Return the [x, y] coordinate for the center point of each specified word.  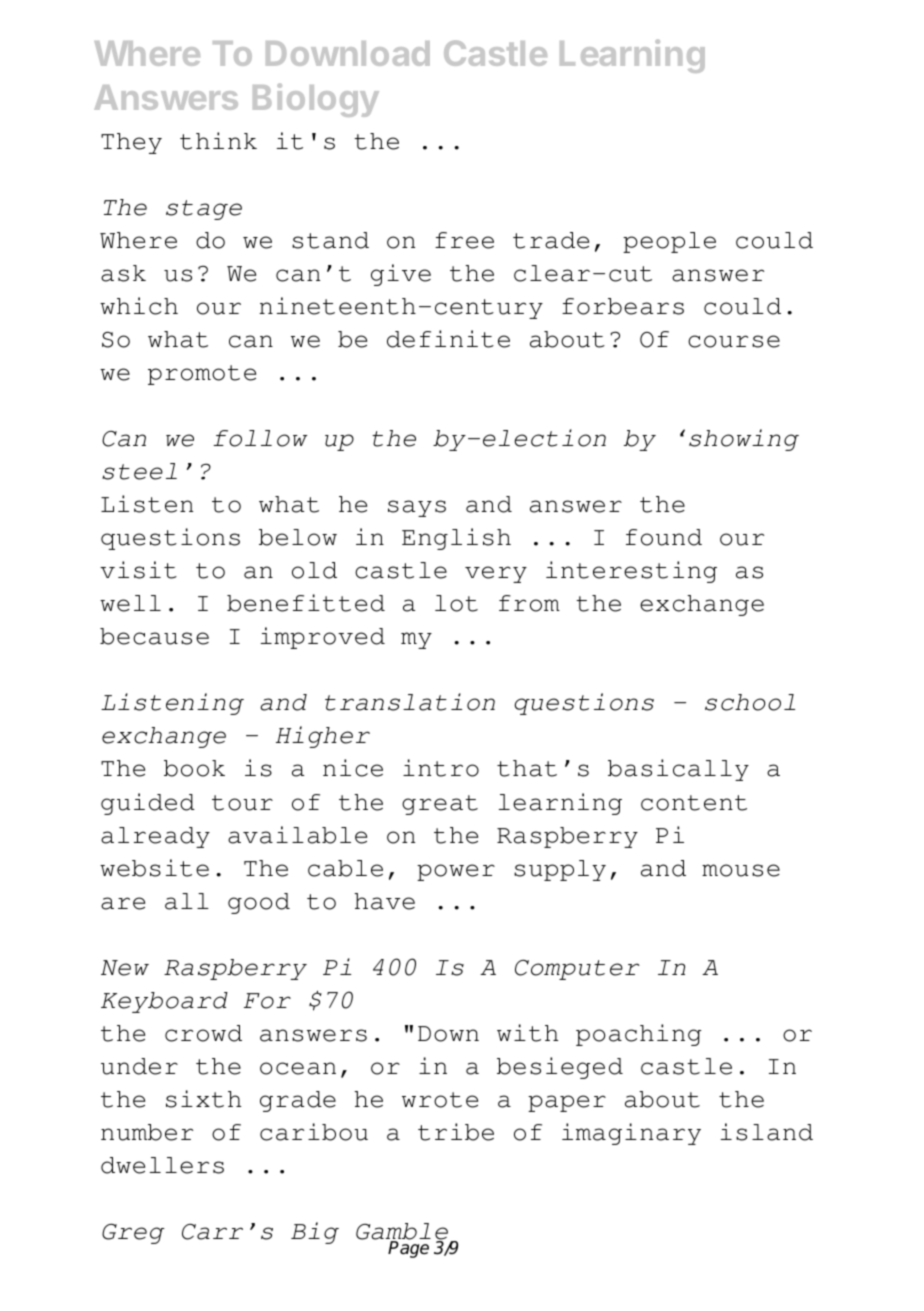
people [669, 242]
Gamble [402, 1232]
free [464, 240]
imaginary [631, 1134]
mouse [741, 870]
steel [139, 471]
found [664, 537]
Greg [133, 1233]
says [417, 508]
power [456, 872]
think [218, 141]
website [154, 868]
